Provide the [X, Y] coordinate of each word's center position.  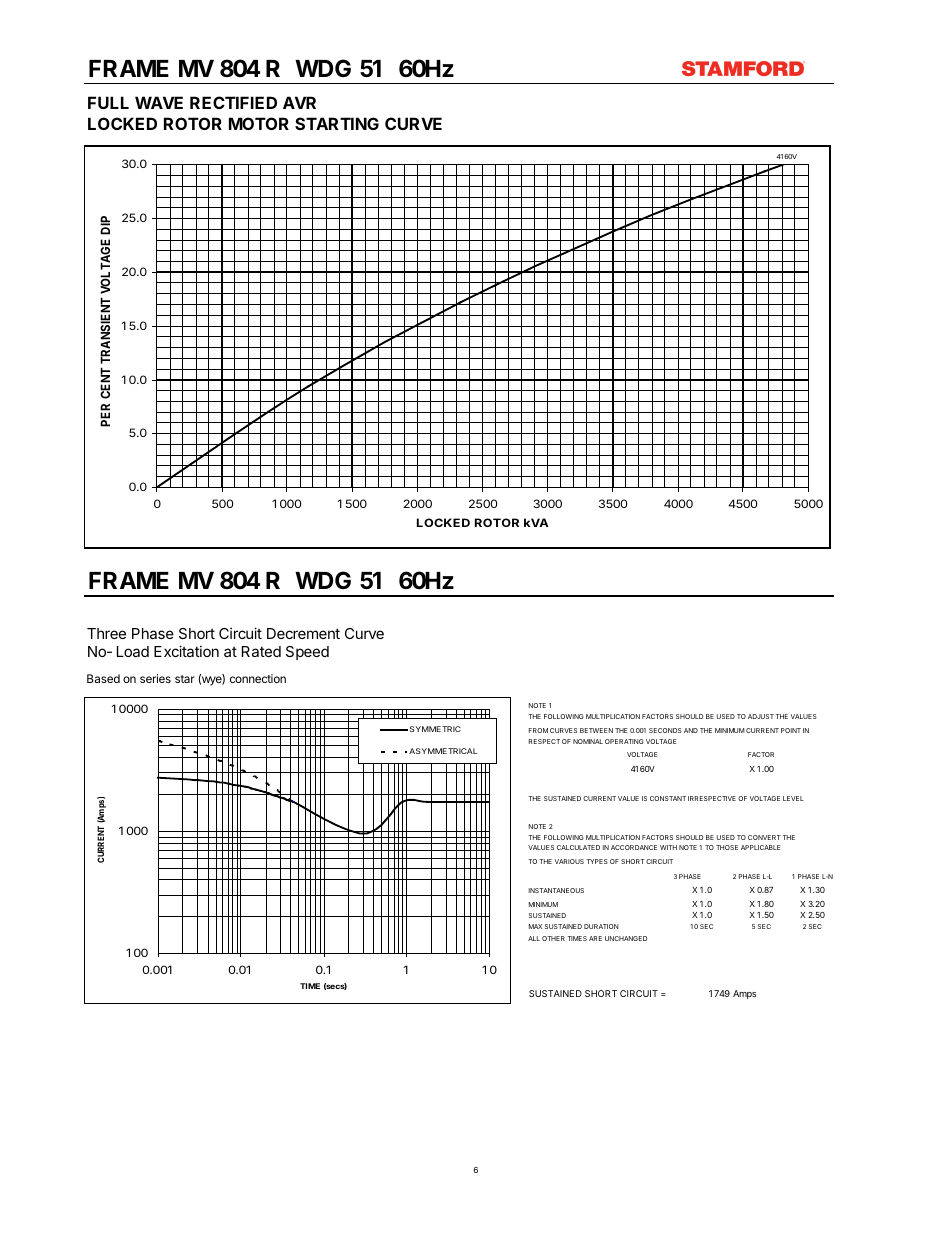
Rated [261, 651]
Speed [307, 653]
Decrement [303, 633]
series [155, 678]
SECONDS [665, 730]
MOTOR [259, 123]
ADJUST [761, 716]
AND [691, 730]
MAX [535, 926]
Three [106, 633]
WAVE [159, 102]
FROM [538, 730]
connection [258, 678]
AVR [299, 102]
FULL [108, 102]
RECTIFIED [233, 102]
